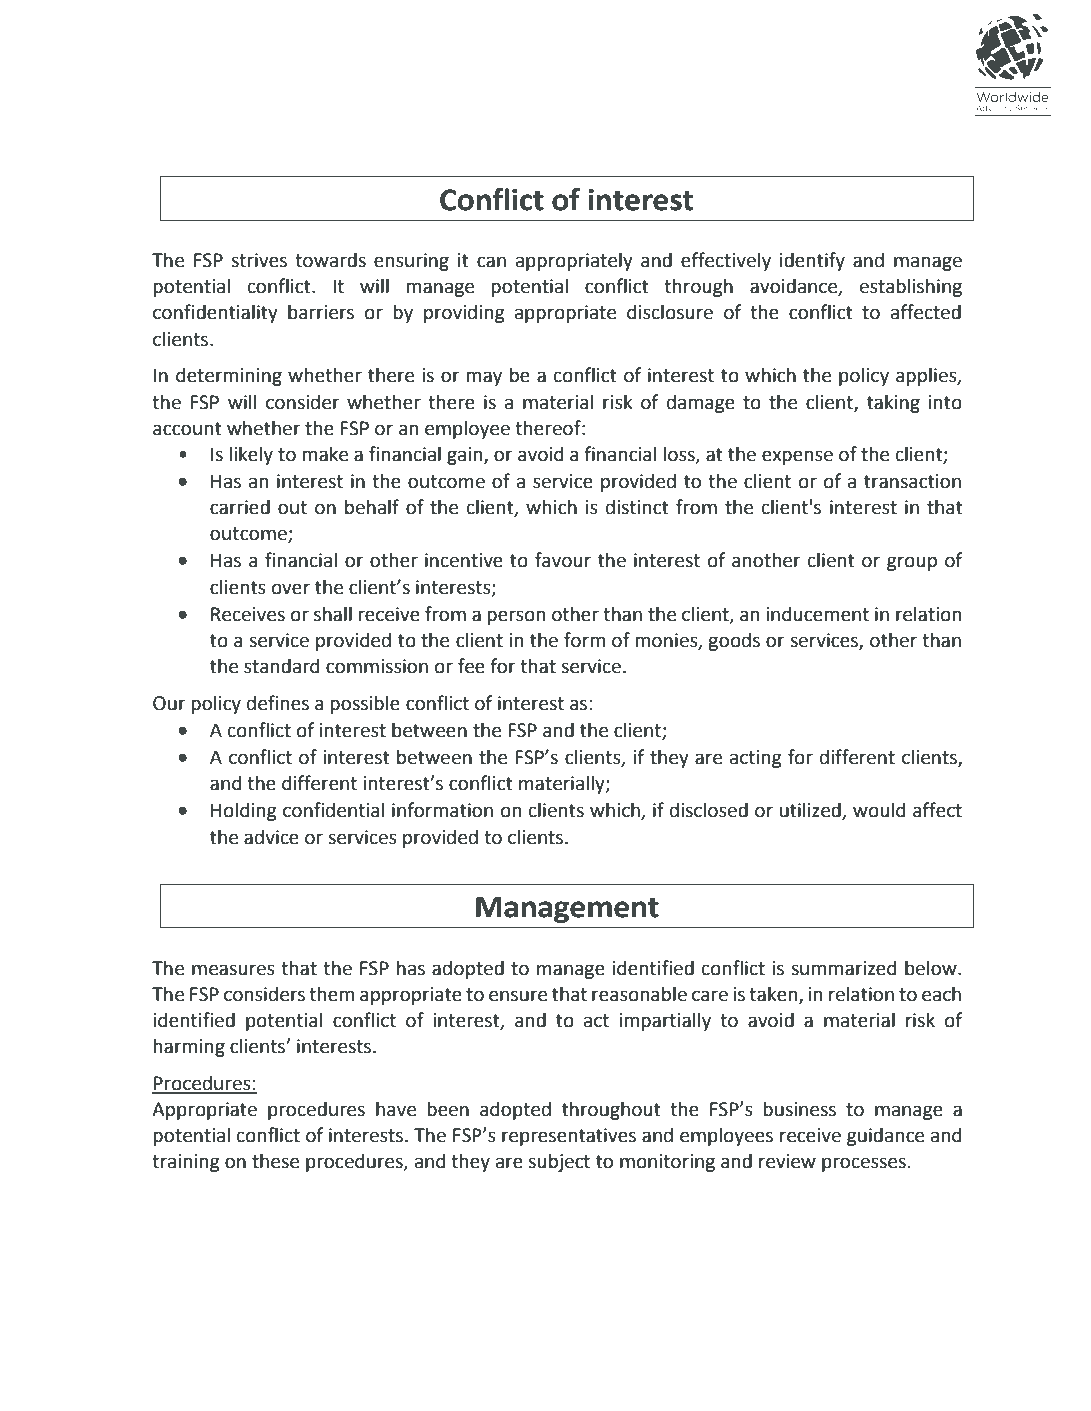 This image has width=1091, height=1411. I want to click on shall, so click(333, 614).
